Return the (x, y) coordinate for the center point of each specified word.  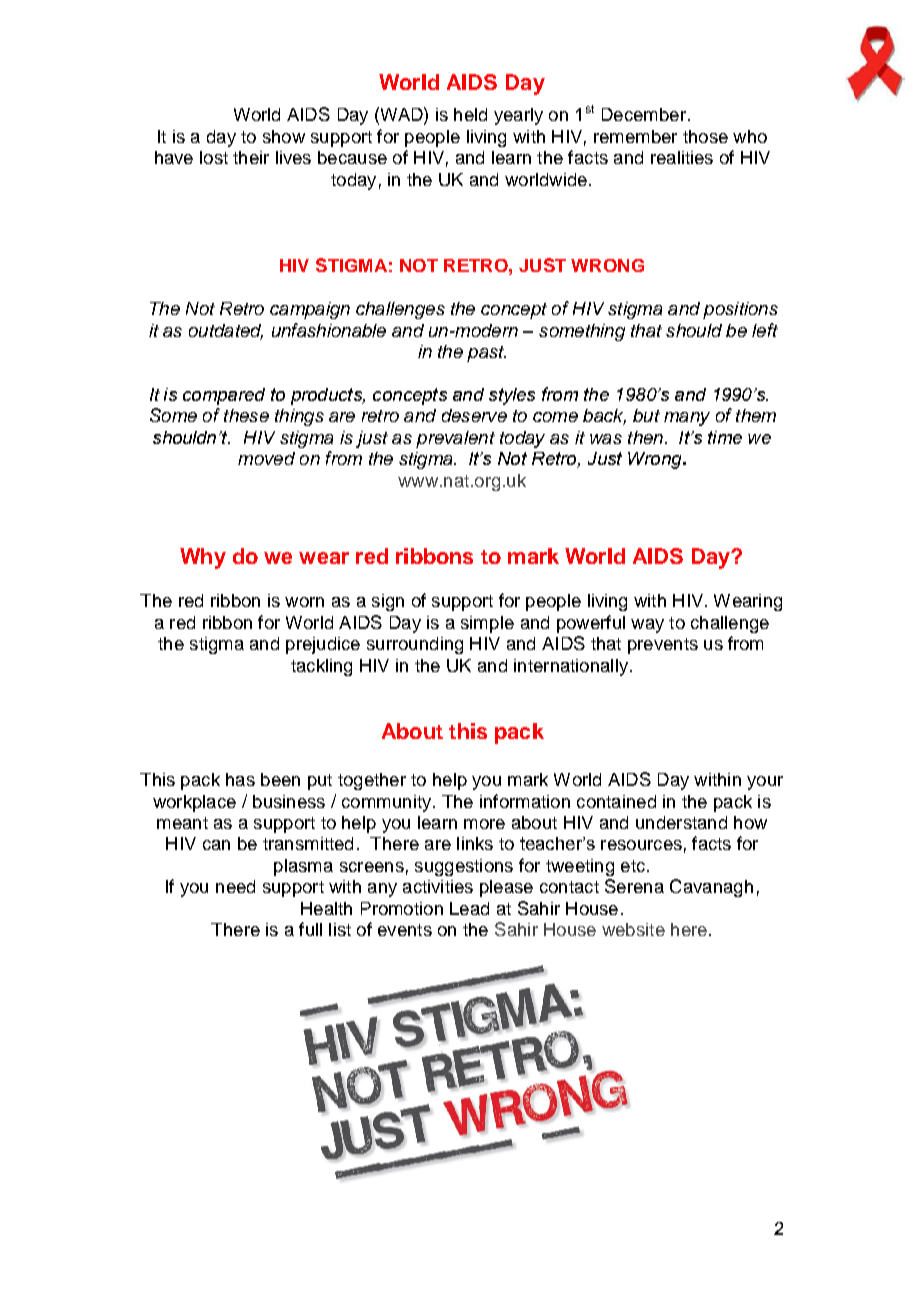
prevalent (455, 439)
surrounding (415, 645)
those (705, 136)
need (235, 886)
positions (740, 310)
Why (203, 558)
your (765, 783)
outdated (226, 331)
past (486, 354)
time (725, 437)
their (251, 157)
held (470, 114)
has (240, 779)
